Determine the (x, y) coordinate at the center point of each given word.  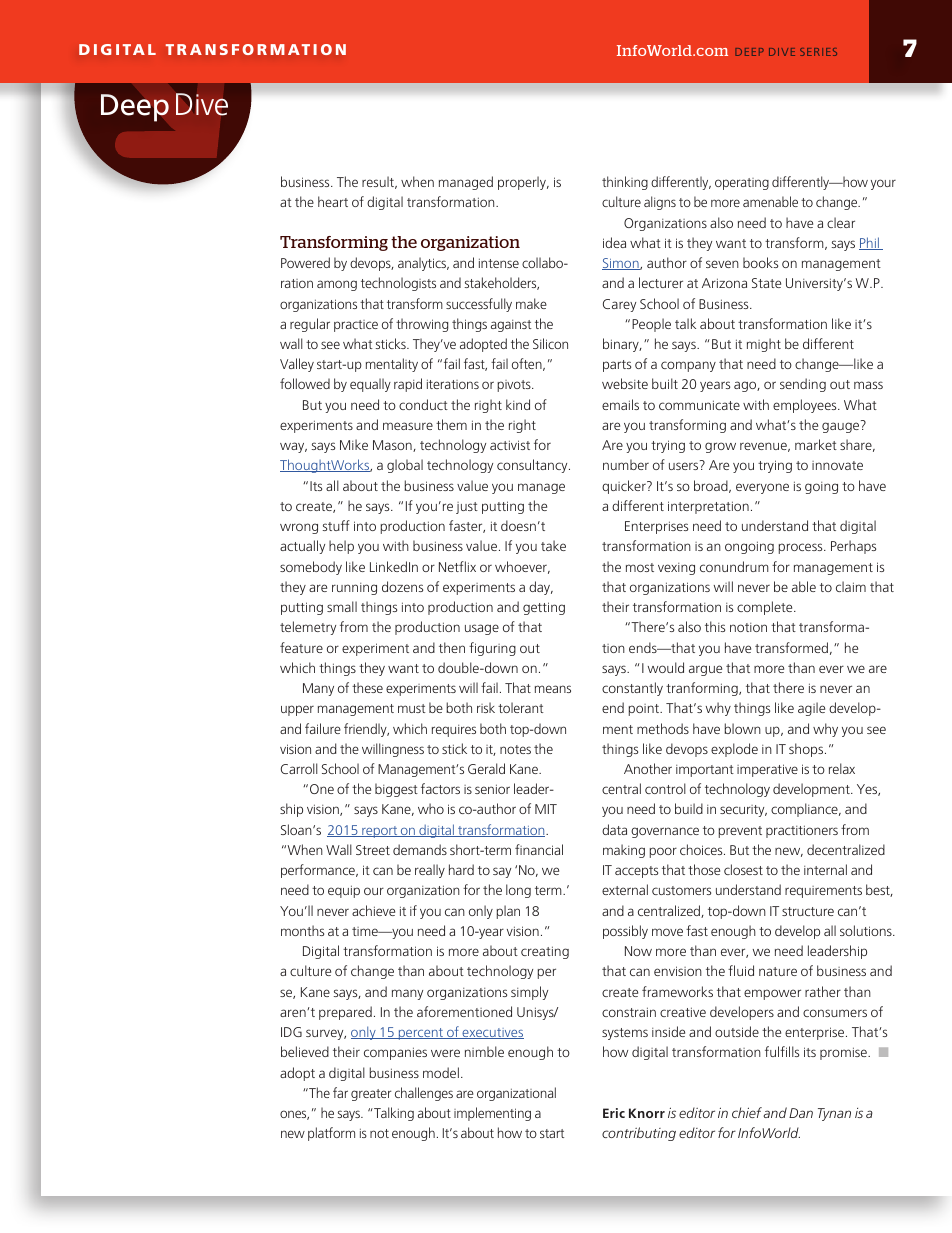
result (379, 182)
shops (807, 750)
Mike (354, 444)
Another (648, 768)
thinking (625, 183)
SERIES (818, 52)
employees (806, 406)
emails (620, 404)
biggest (396, 790)
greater (371, 1095)
